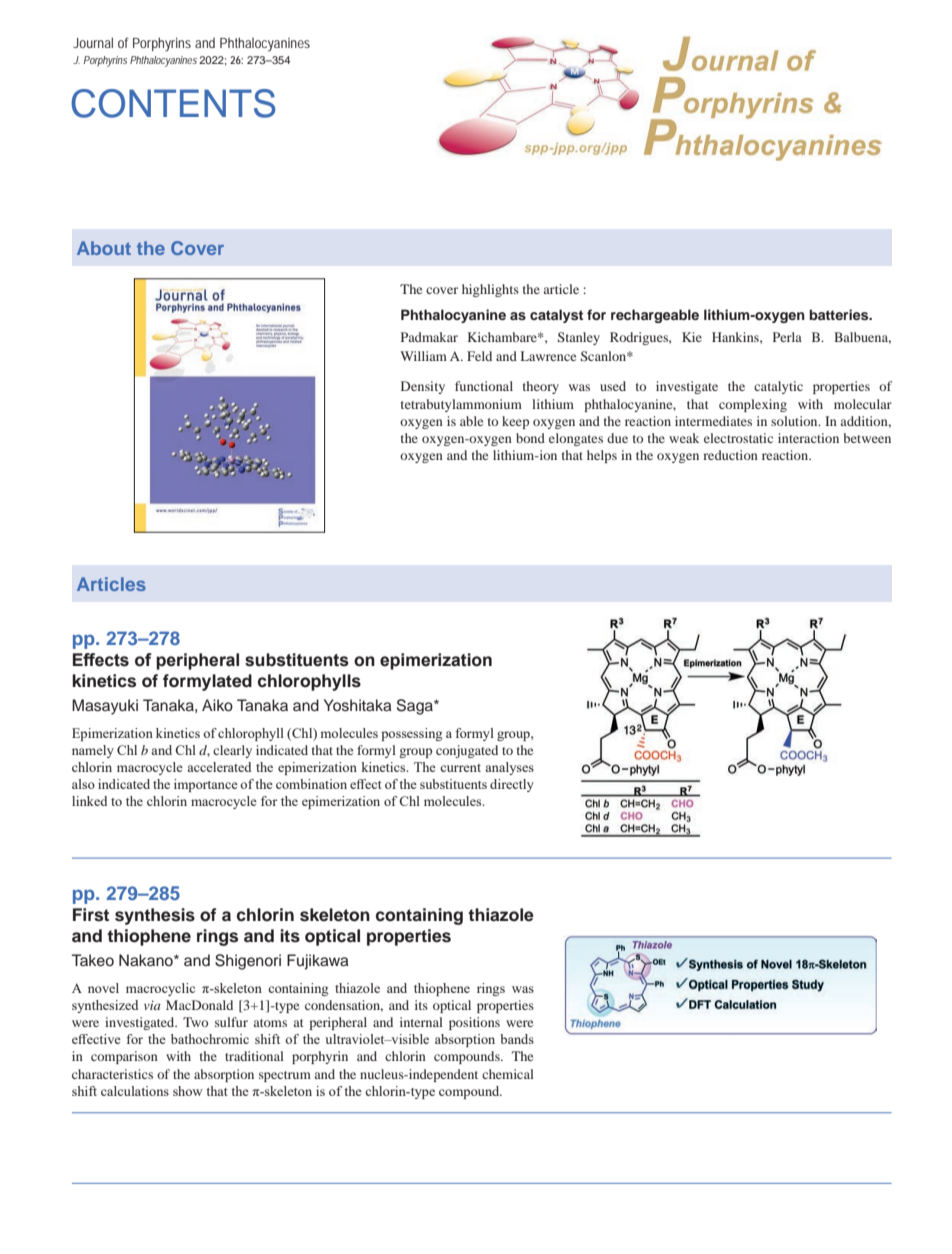  Describe the element at coordinates (232, 751) in the screenshot. I see `clearly` at that location.
